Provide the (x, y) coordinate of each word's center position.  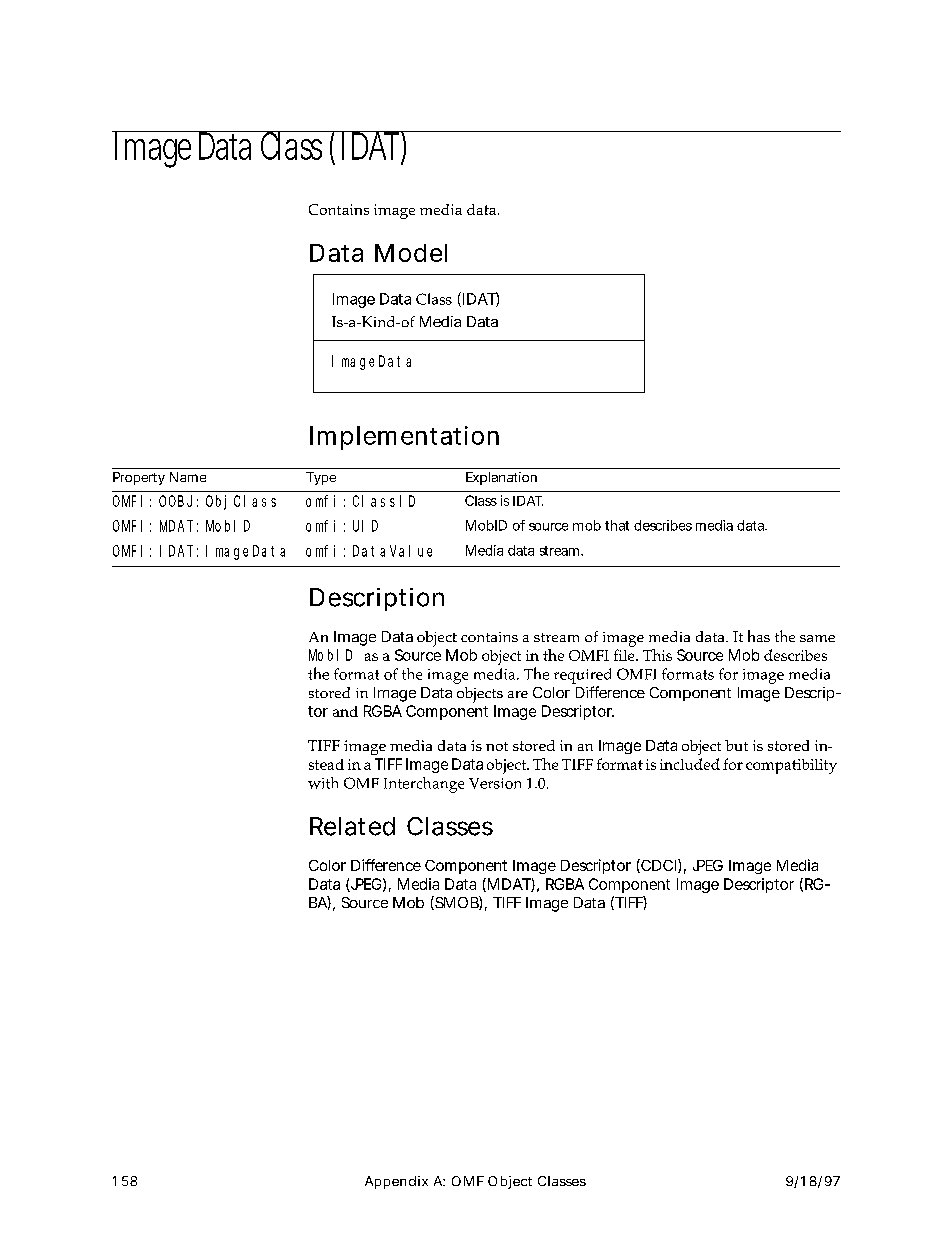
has (759, 636)
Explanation (501, 478)
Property (139, 478)
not (497, 746)
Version (495, 783)
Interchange (424, 785)
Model (411, 253)
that (617, 525)
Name (188, 477)
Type (321, 478)
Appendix (396, 1182)
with (323, 783)
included (690, 764)
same (817, 638)
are (518, 694)
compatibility (791, 766)
